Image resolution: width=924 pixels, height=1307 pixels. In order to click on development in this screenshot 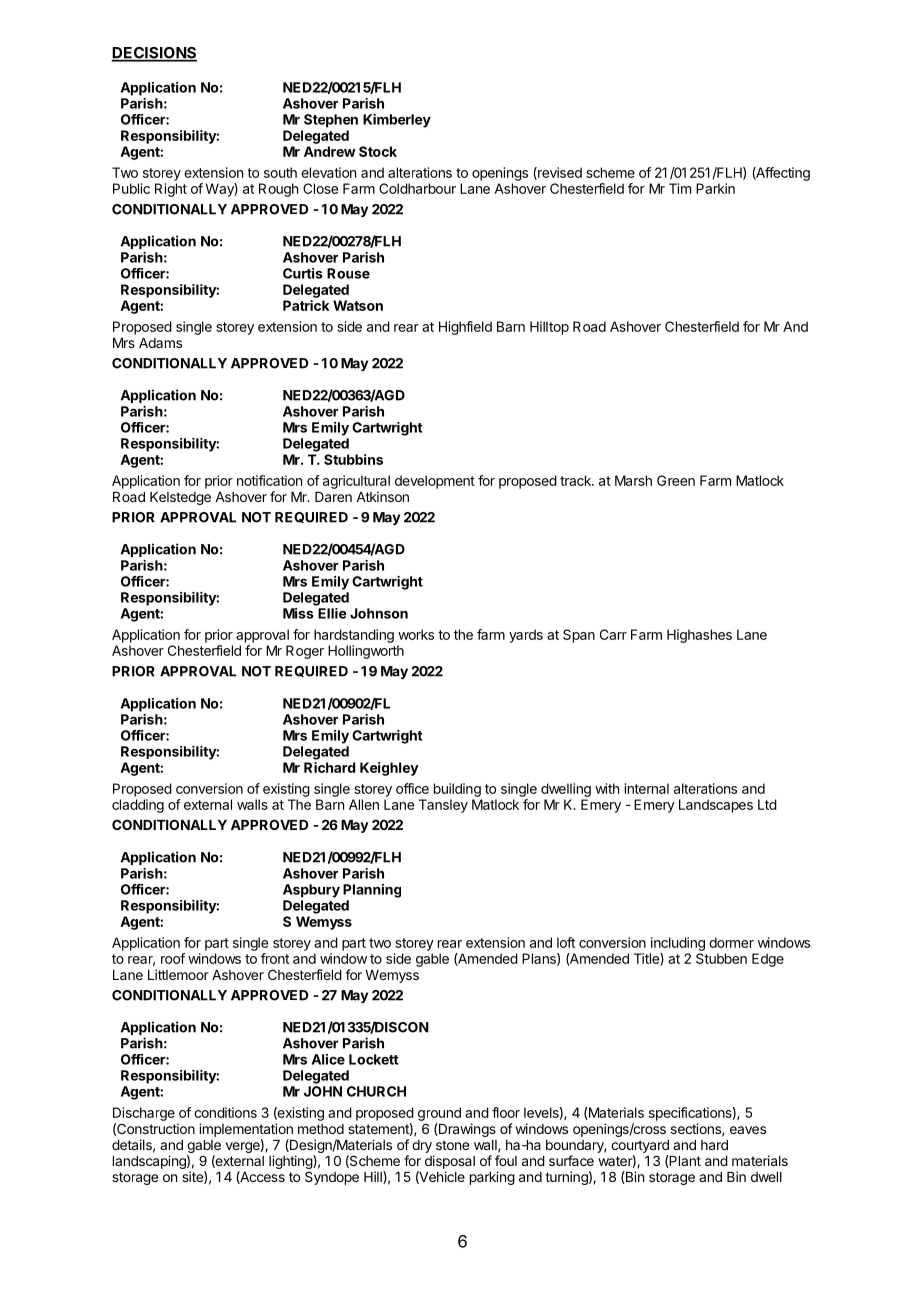, I will do `click(435, 482)`.
